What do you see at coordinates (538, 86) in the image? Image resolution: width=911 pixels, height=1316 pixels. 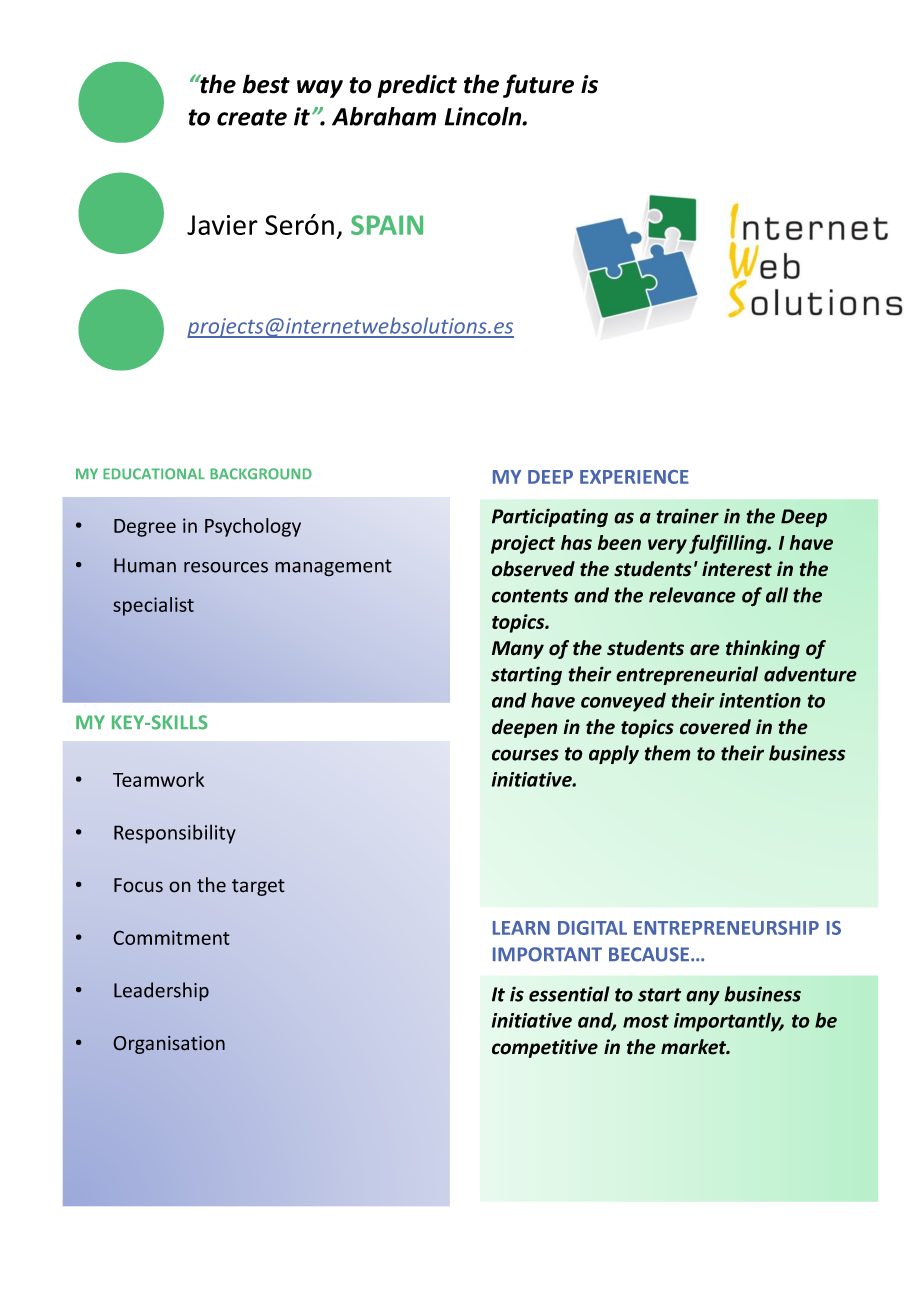 I see `future` at bounding box center [538, 86].
